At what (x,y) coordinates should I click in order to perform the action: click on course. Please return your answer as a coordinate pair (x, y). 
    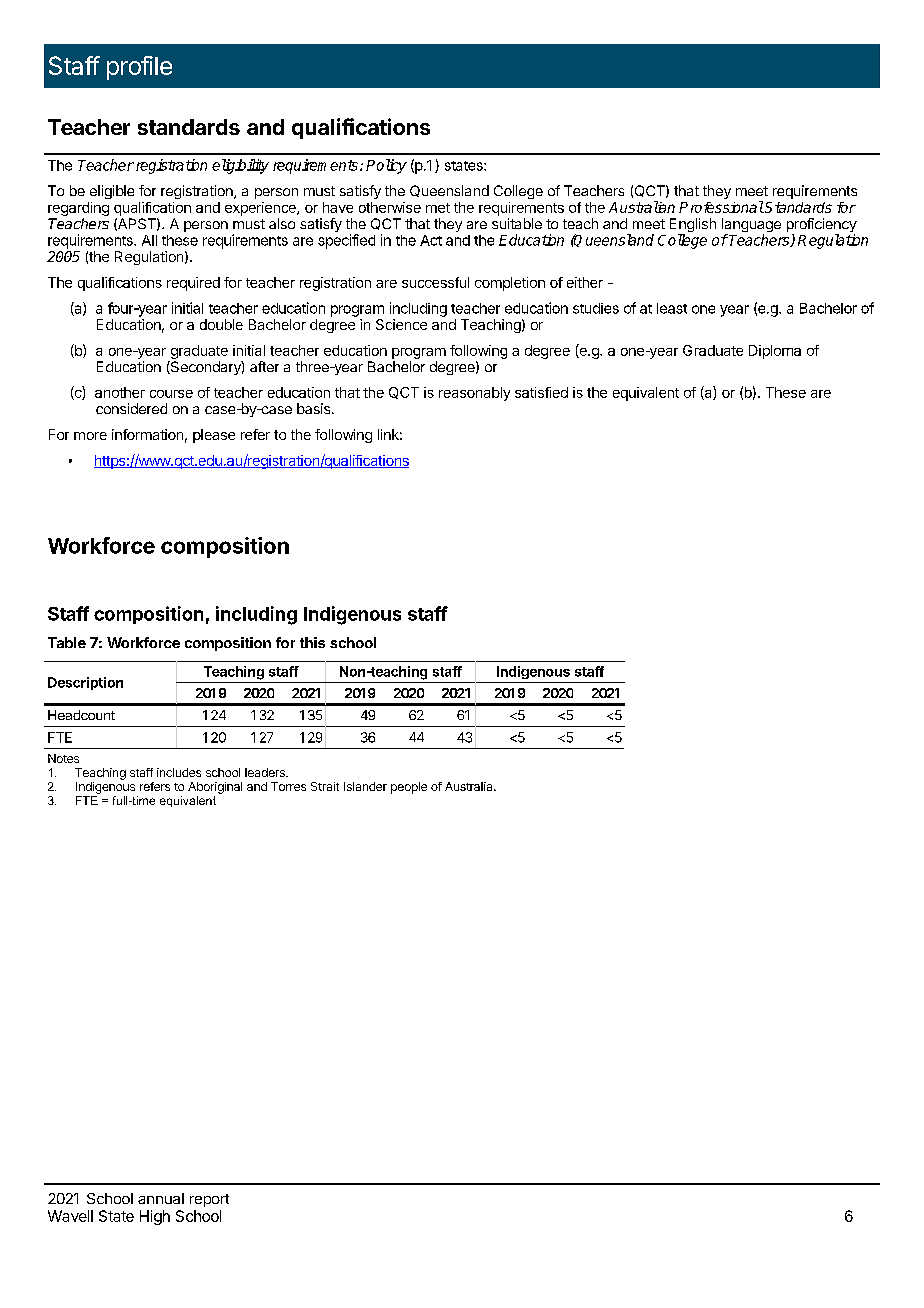
    Looking at the image, I should click on (171, 394).
